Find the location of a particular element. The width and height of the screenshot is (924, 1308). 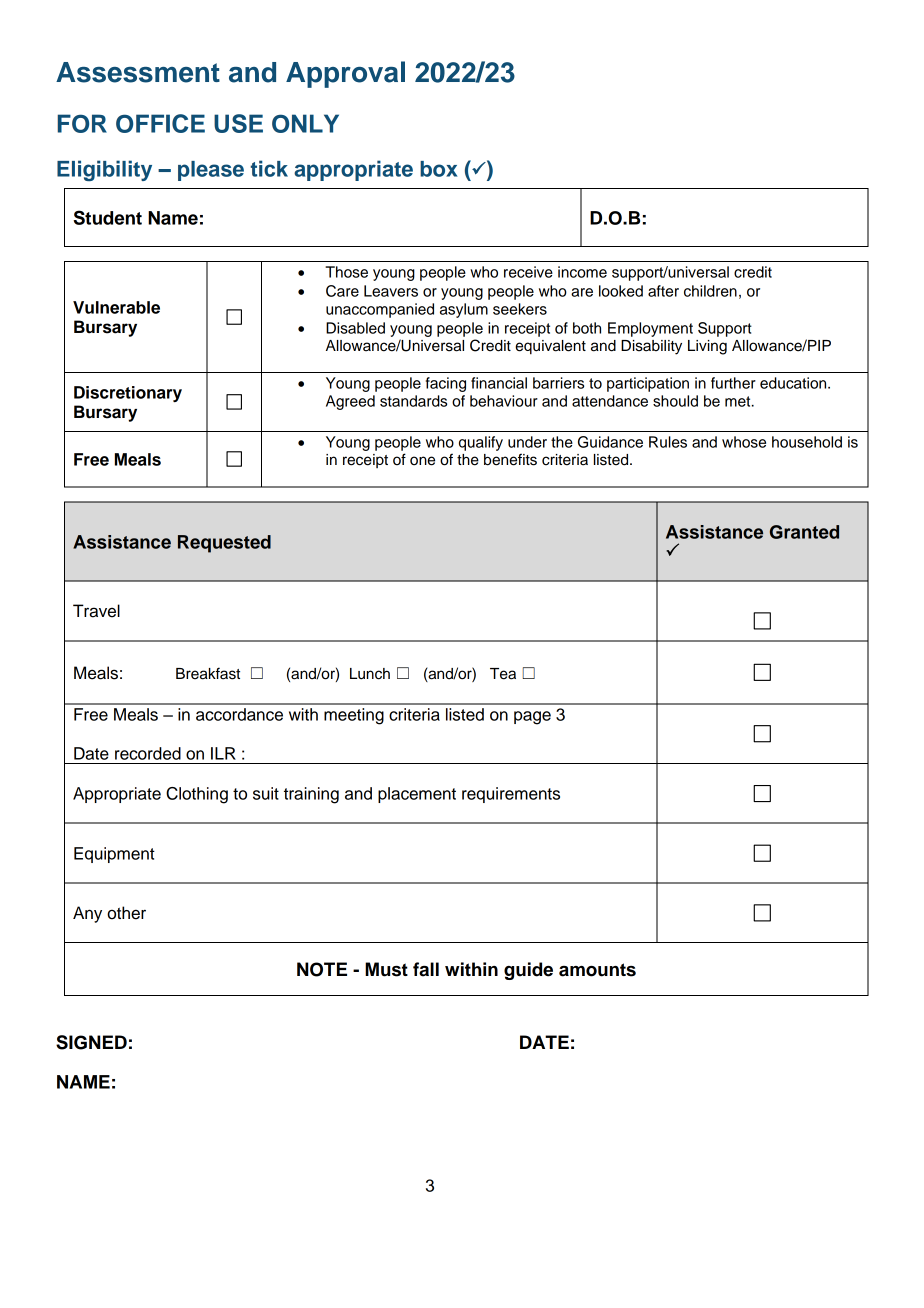

children is located at coordinates (710, 291).
